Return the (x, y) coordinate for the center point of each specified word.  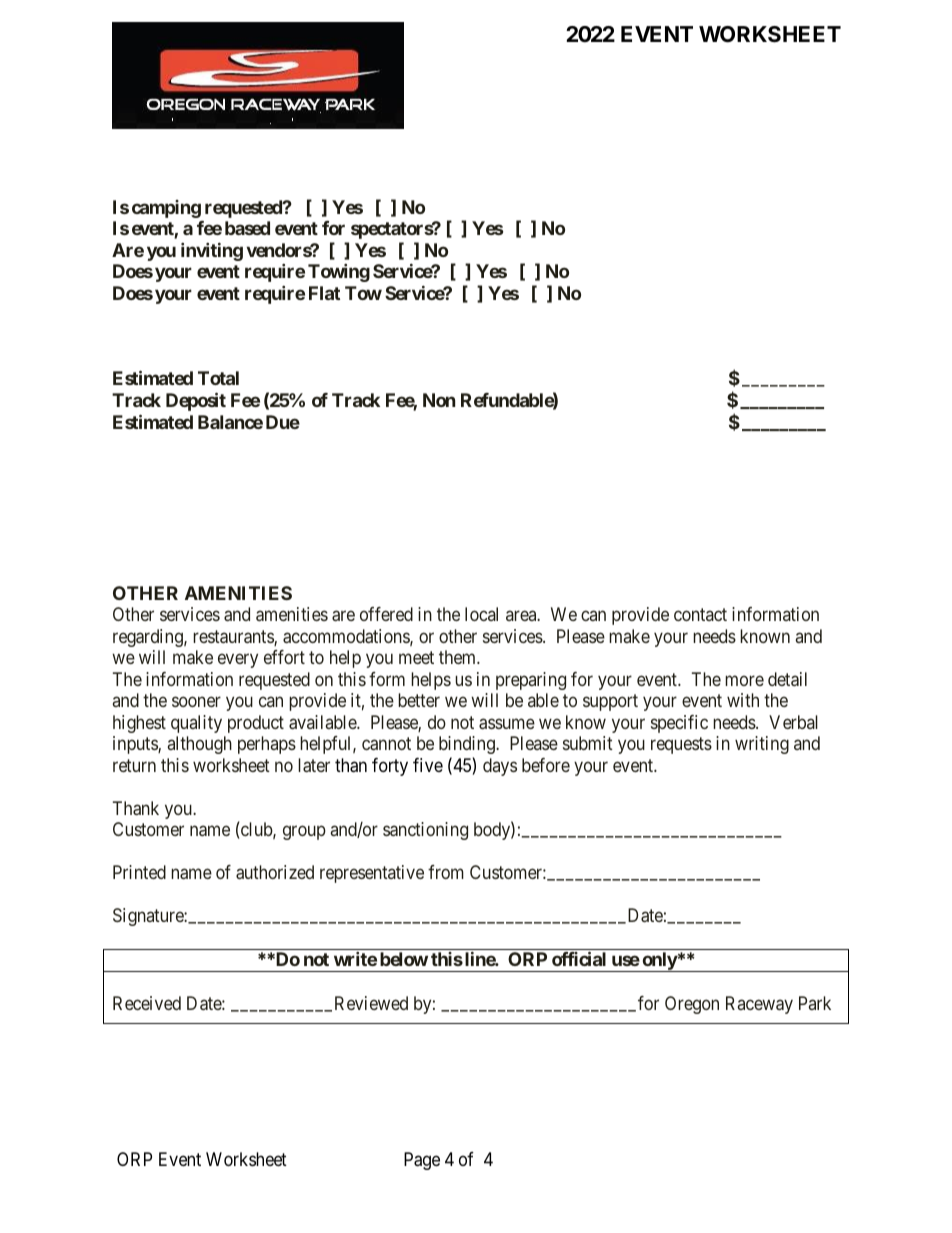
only (659, 962)
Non (439, 400)
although (200, 745)
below (404, 959)
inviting (212, 251)
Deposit (196, 401)
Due (283, 422)
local (481, 614)
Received (147, 1003)
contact (700, 615)
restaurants (234, 638)
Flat (324, 293)
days (500, 767)
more (744, 680)
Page (422, 1161)
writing (762, 745)
